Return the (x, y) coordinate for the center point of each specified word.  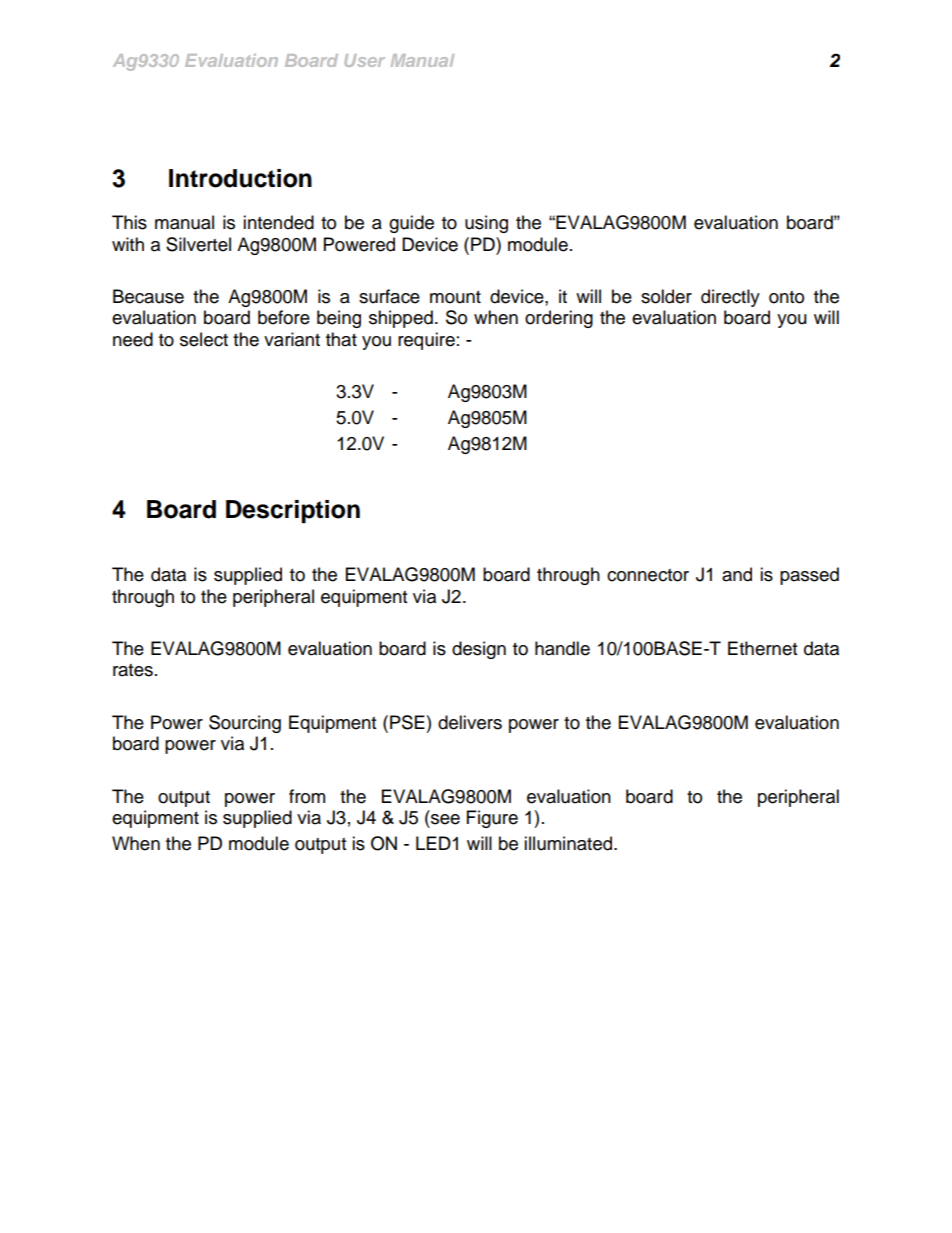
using (486, 224)
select (204, 339)
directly (730, 298)
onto (786, 297)
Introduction (240, 178)
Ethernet (762, 648)
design (479, 650)
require (426, 341)
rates (133, 670)
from (307, 796)
